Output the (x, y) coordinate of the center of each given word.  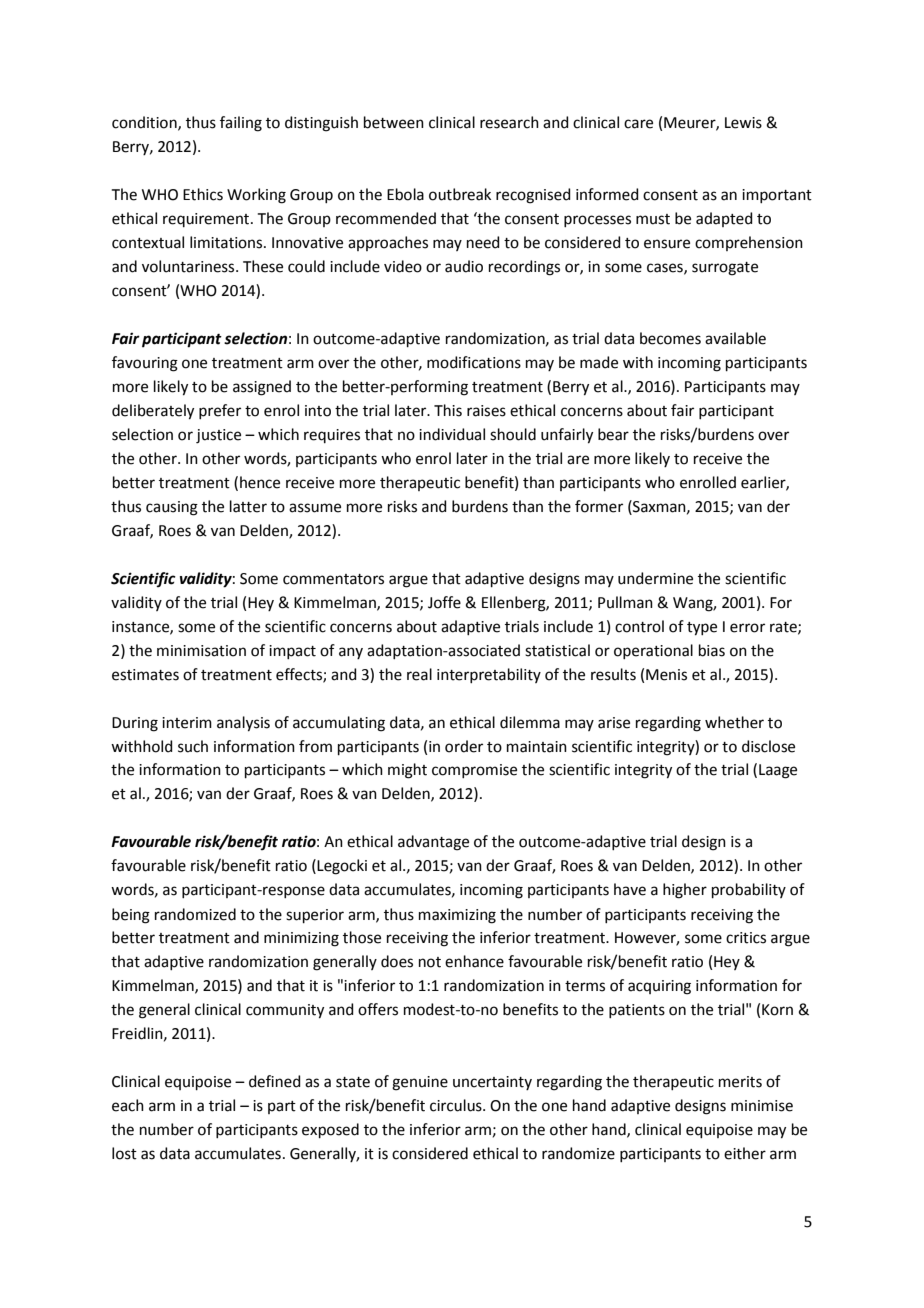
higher (685, 891)
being (131, 916)
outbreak (460, 194)
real (419, 674)
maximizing (457, 916)
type (702, 629)
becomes (670, 338)
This (448, 410)
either (745, 1153)
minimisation (201, 651)
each (128, 1105)
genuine (420, 1083)
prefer (220, 411)
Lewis (743, 123)
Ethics (203, 194)
